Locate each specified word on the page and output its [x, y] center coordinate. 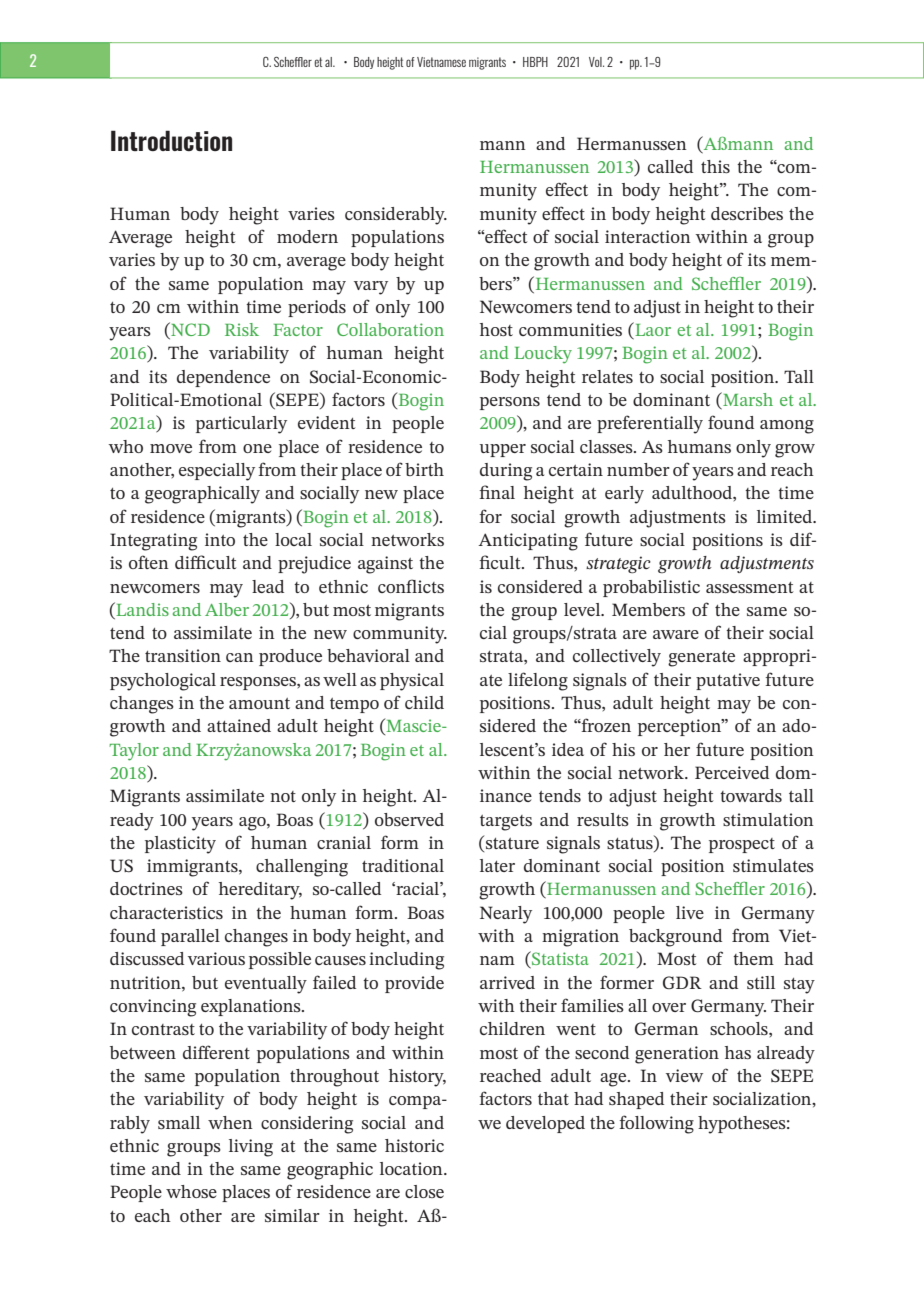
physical [412, 682]
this [715, 166]
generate [701, 659]
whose [191, 1191]
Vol [596, 62]
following [656, 1124]
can [240, 657]
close [424, 1191]
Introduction [171, 140]
